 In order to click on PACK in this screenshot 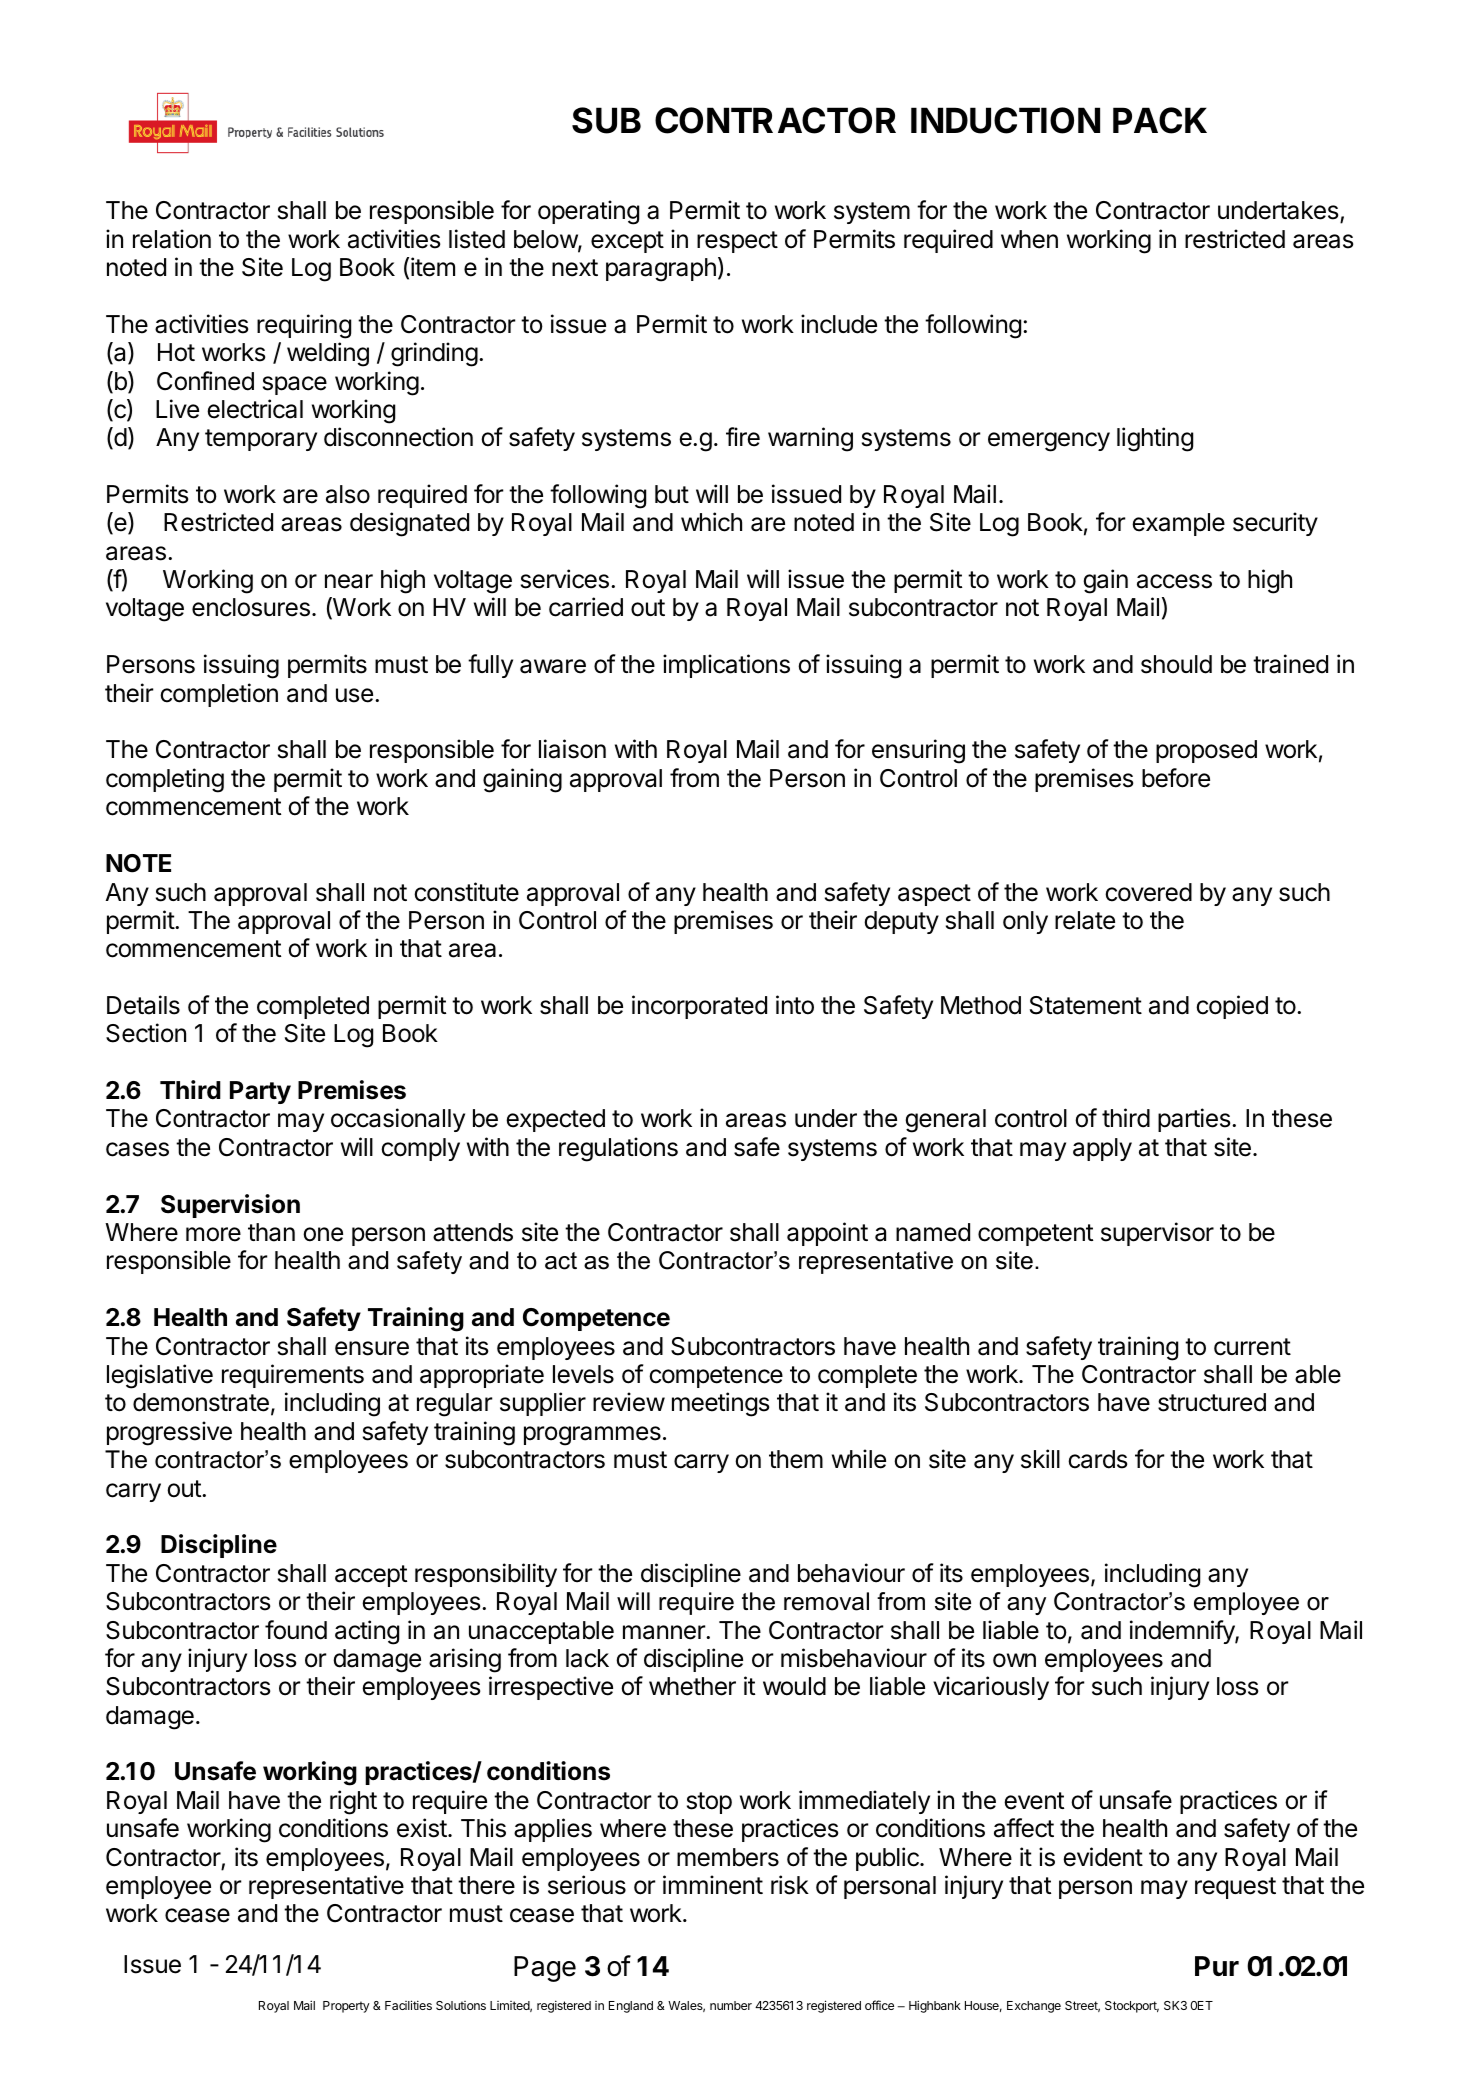, I will do `click(1160, 120)`.
